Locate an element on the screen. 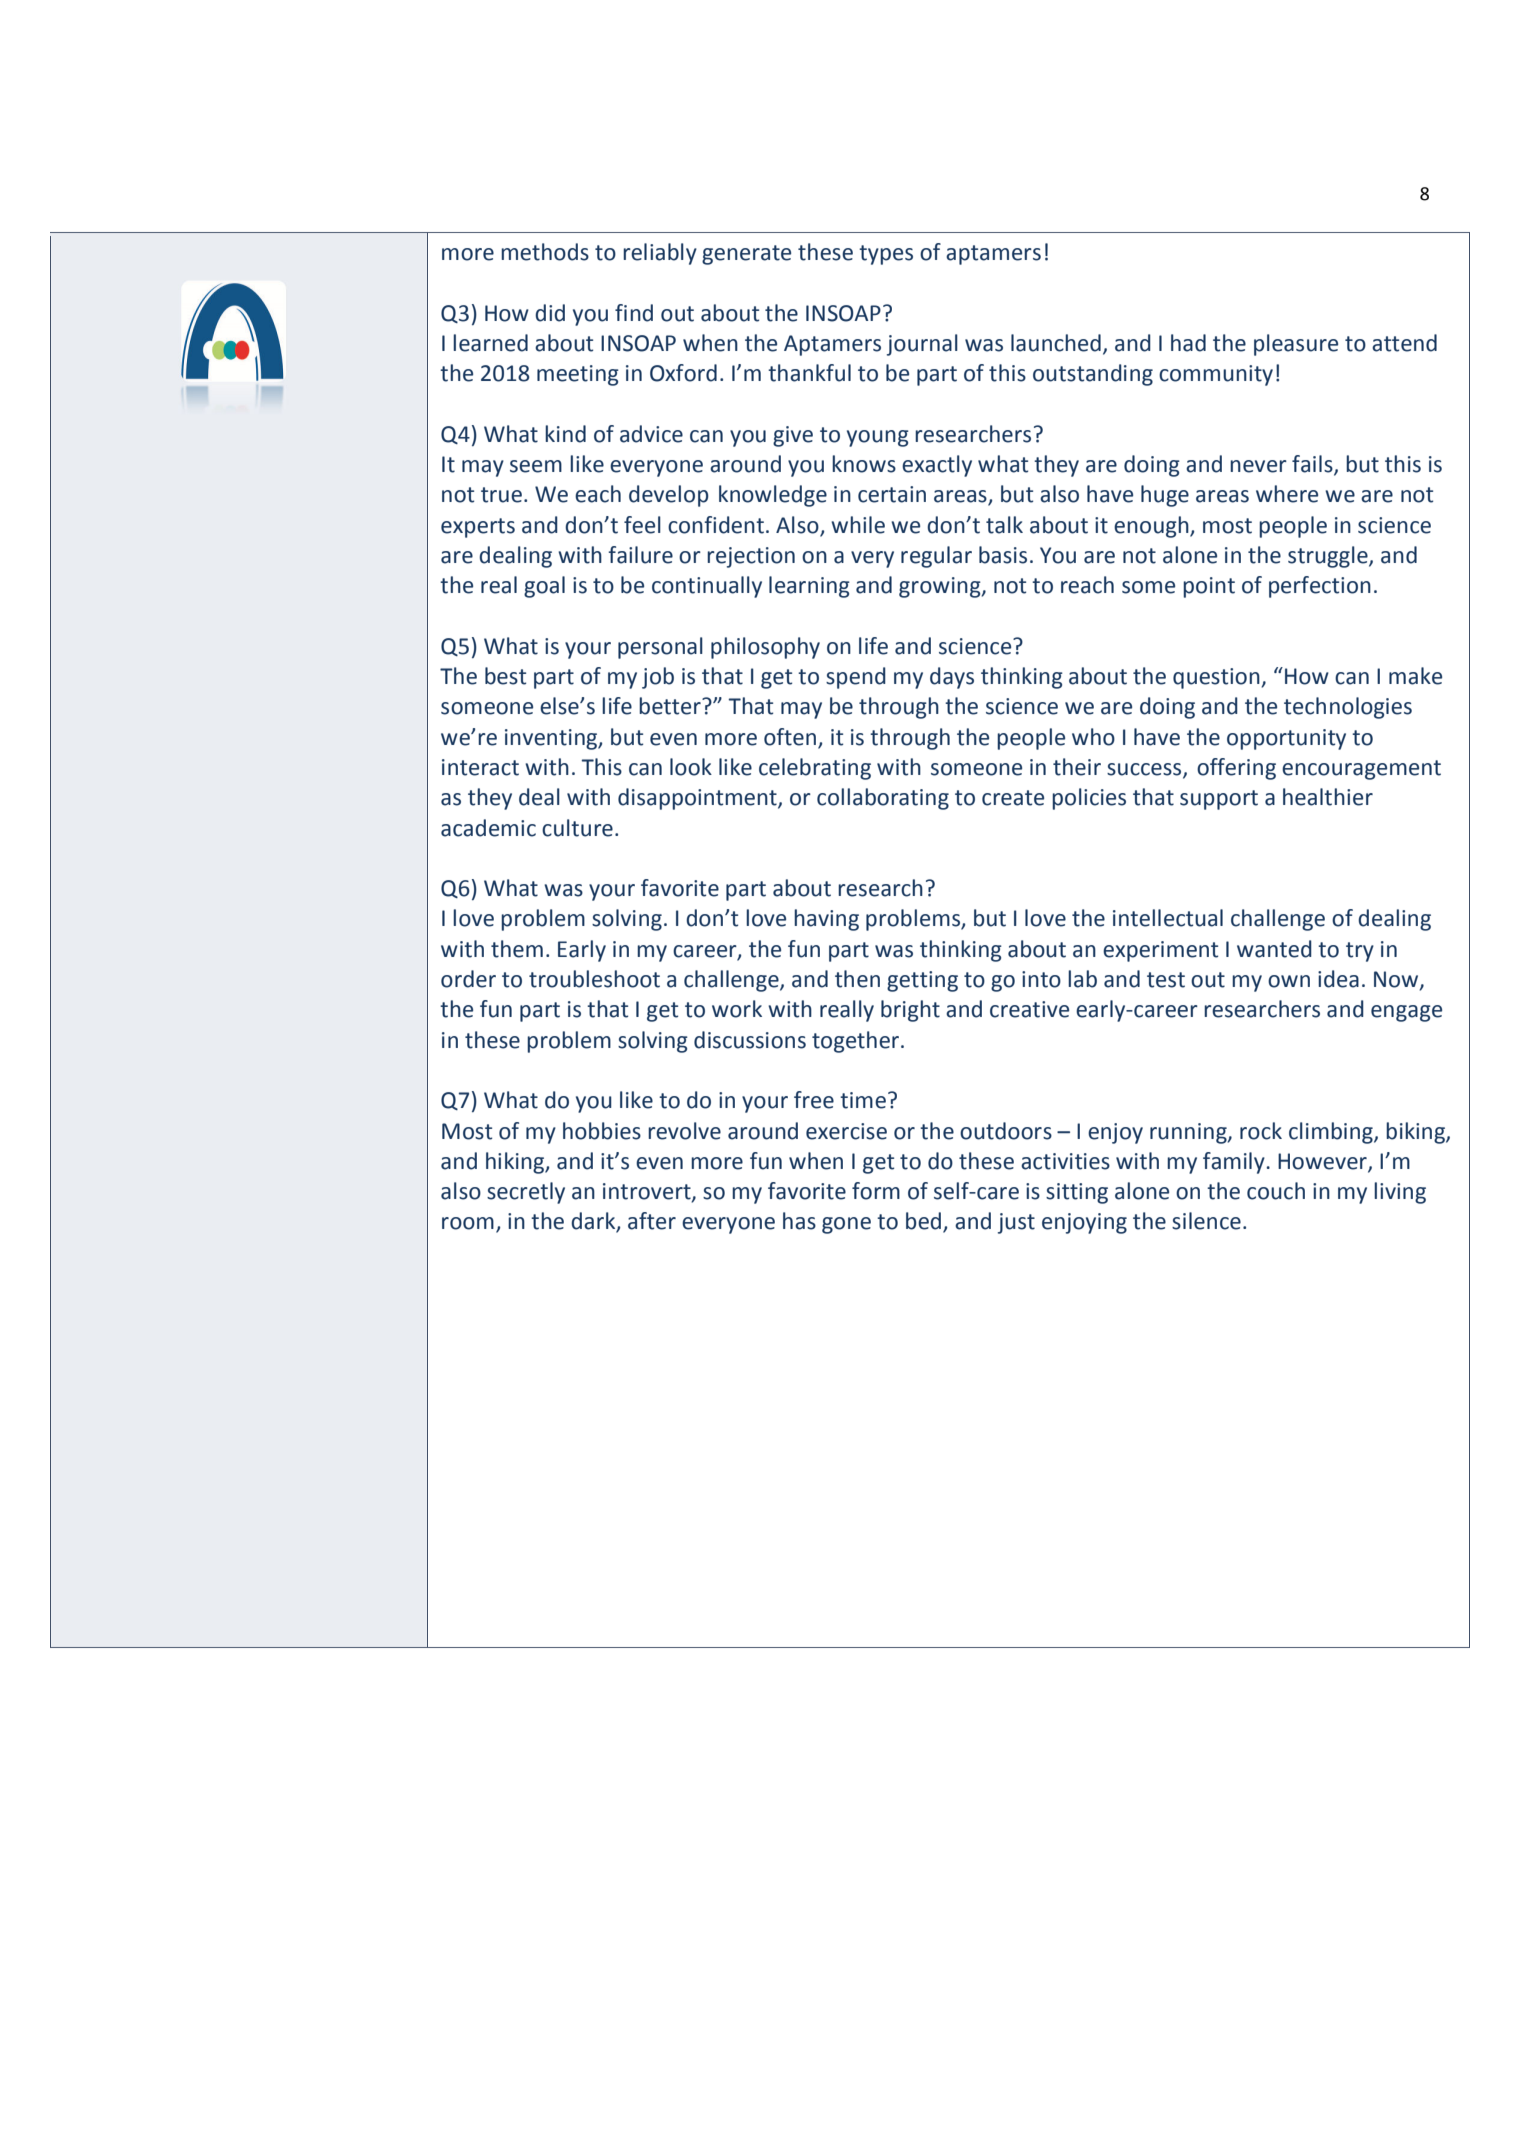 This screenshot has width=1518, height=2147. perfection is located at coordinates (1320, 587).
